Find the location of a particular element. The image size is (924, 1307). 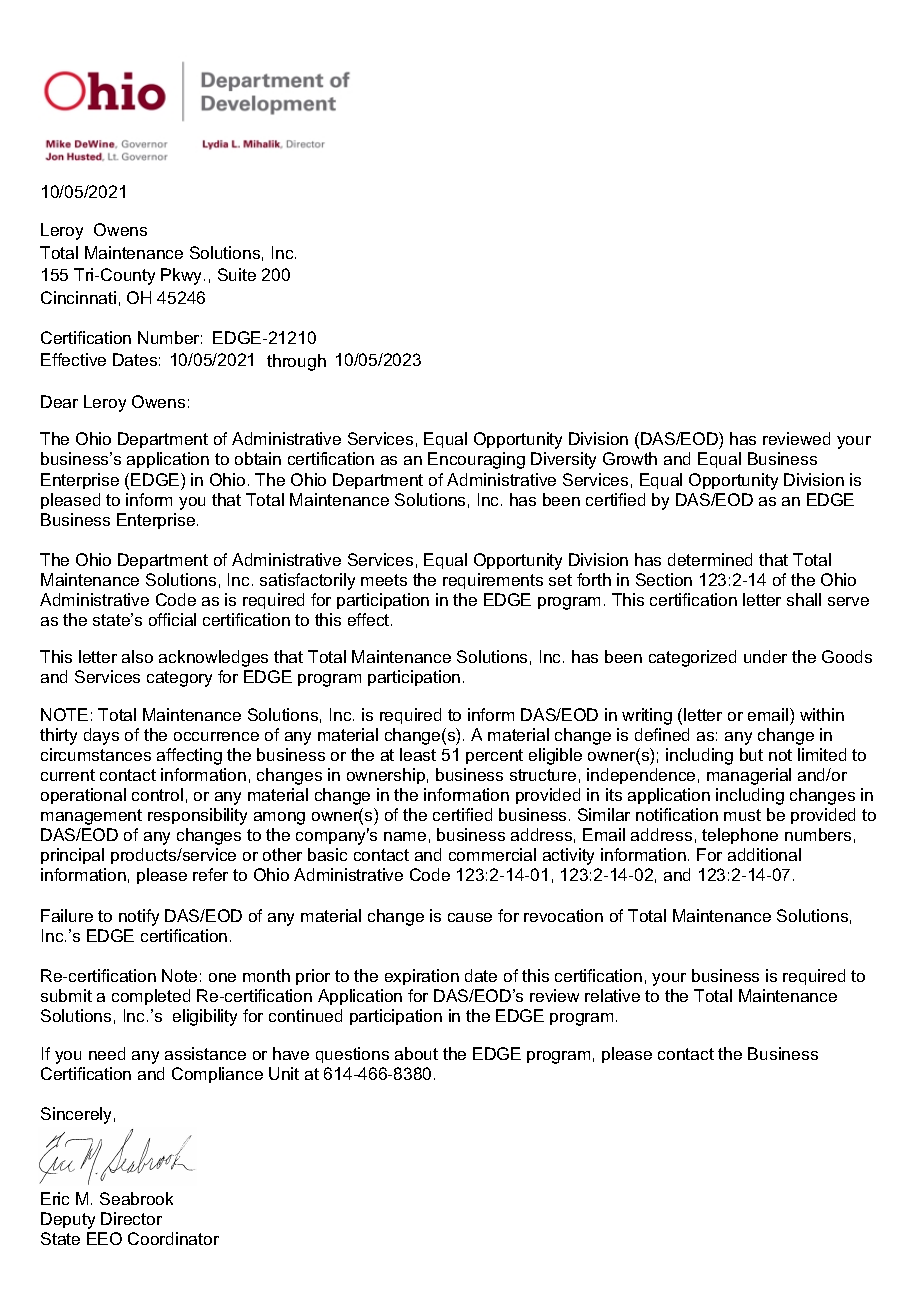

through is located at coordinates (296, 362).
